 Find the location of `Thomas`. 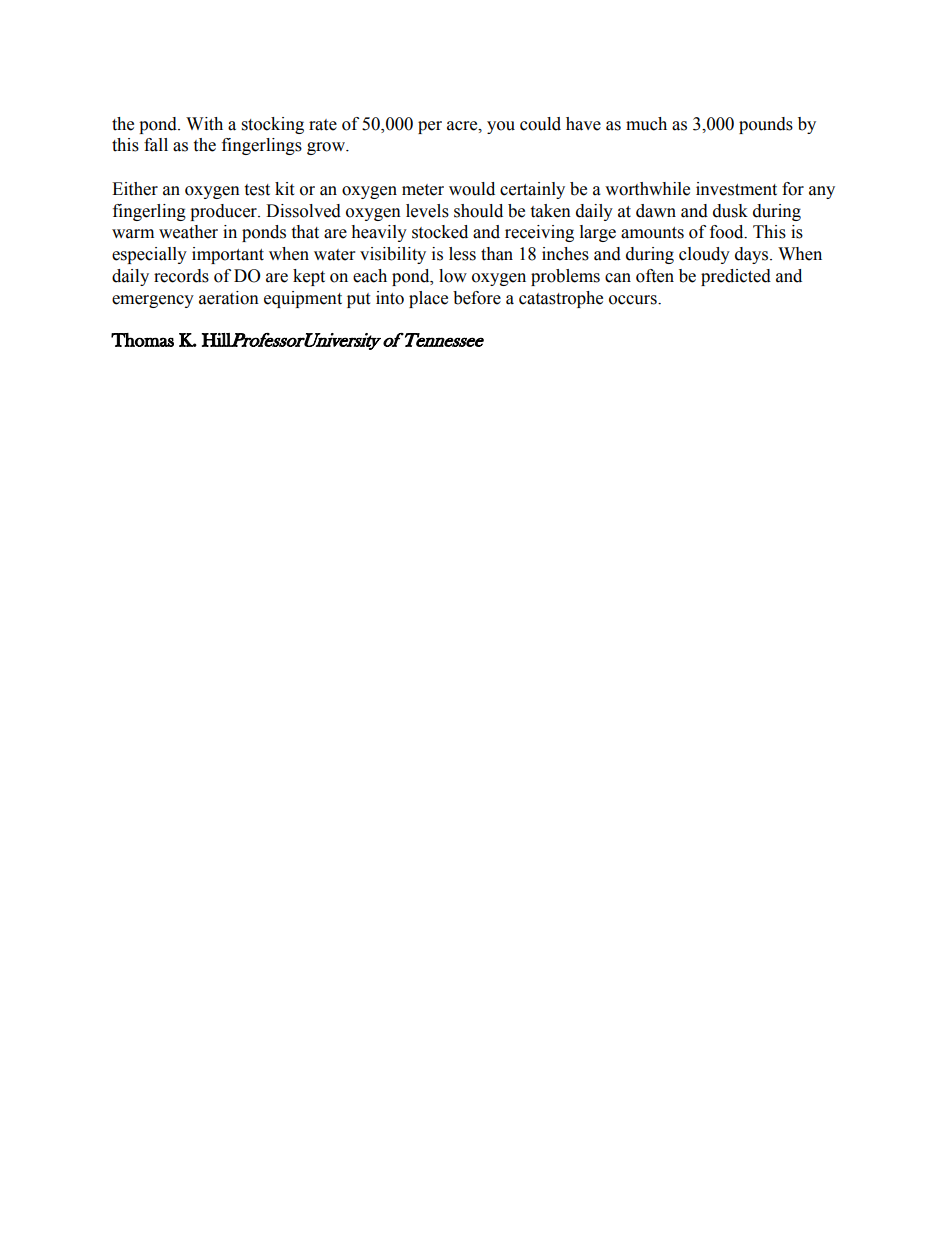

Thomas is located at coordinates (142, 340).
